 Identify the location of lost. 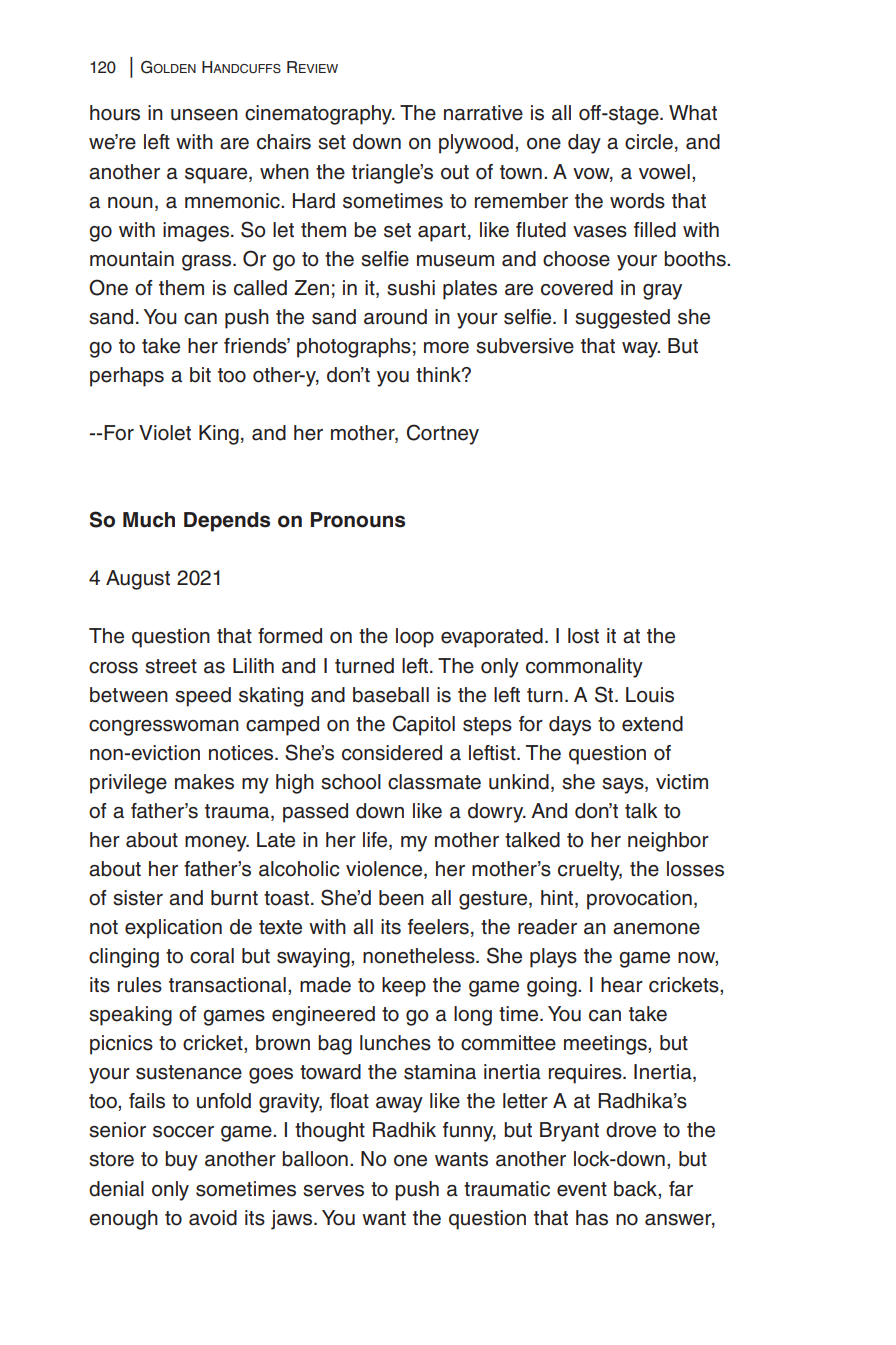
(583, 636).
